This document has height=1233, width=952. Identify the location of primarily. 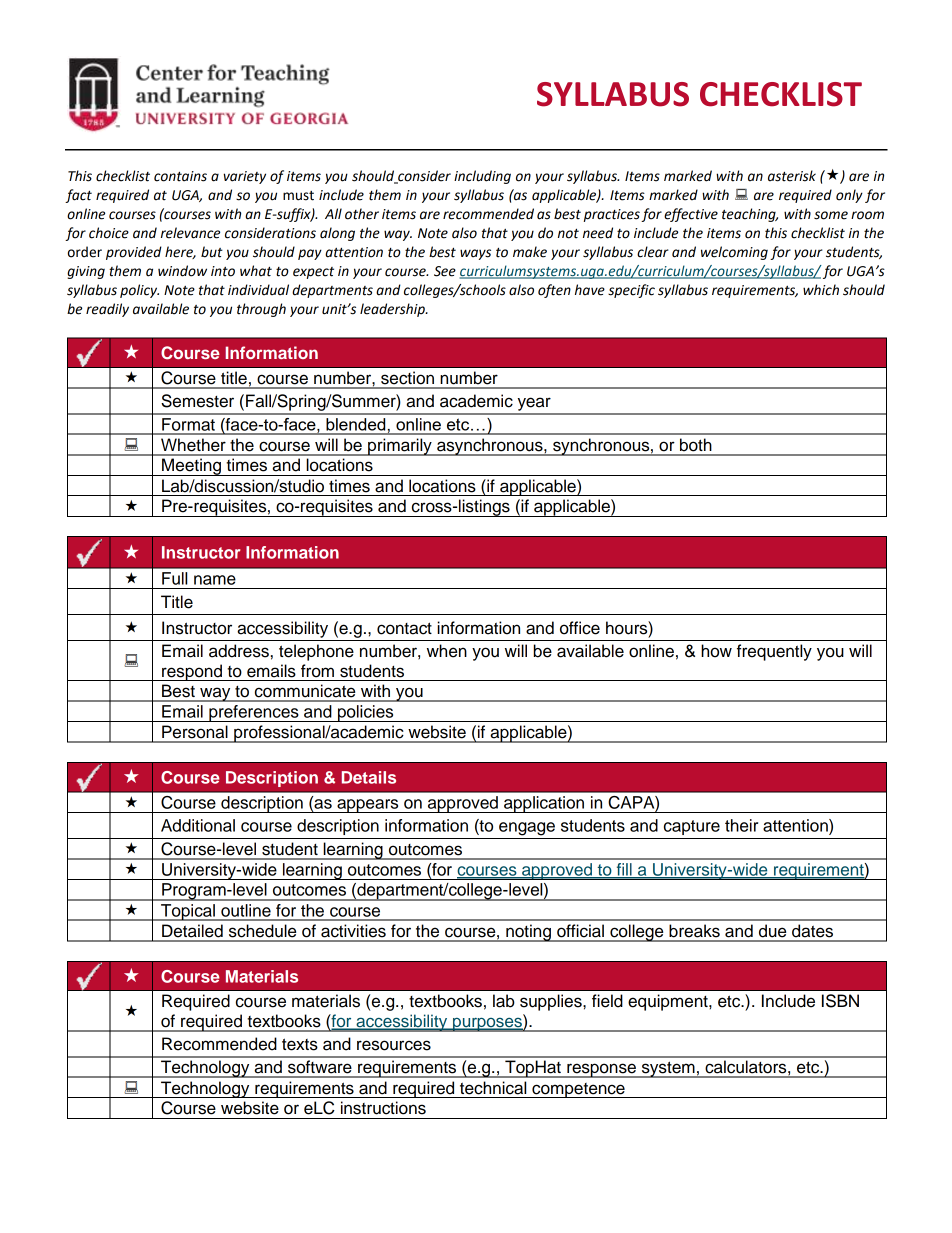
(400, 447).
